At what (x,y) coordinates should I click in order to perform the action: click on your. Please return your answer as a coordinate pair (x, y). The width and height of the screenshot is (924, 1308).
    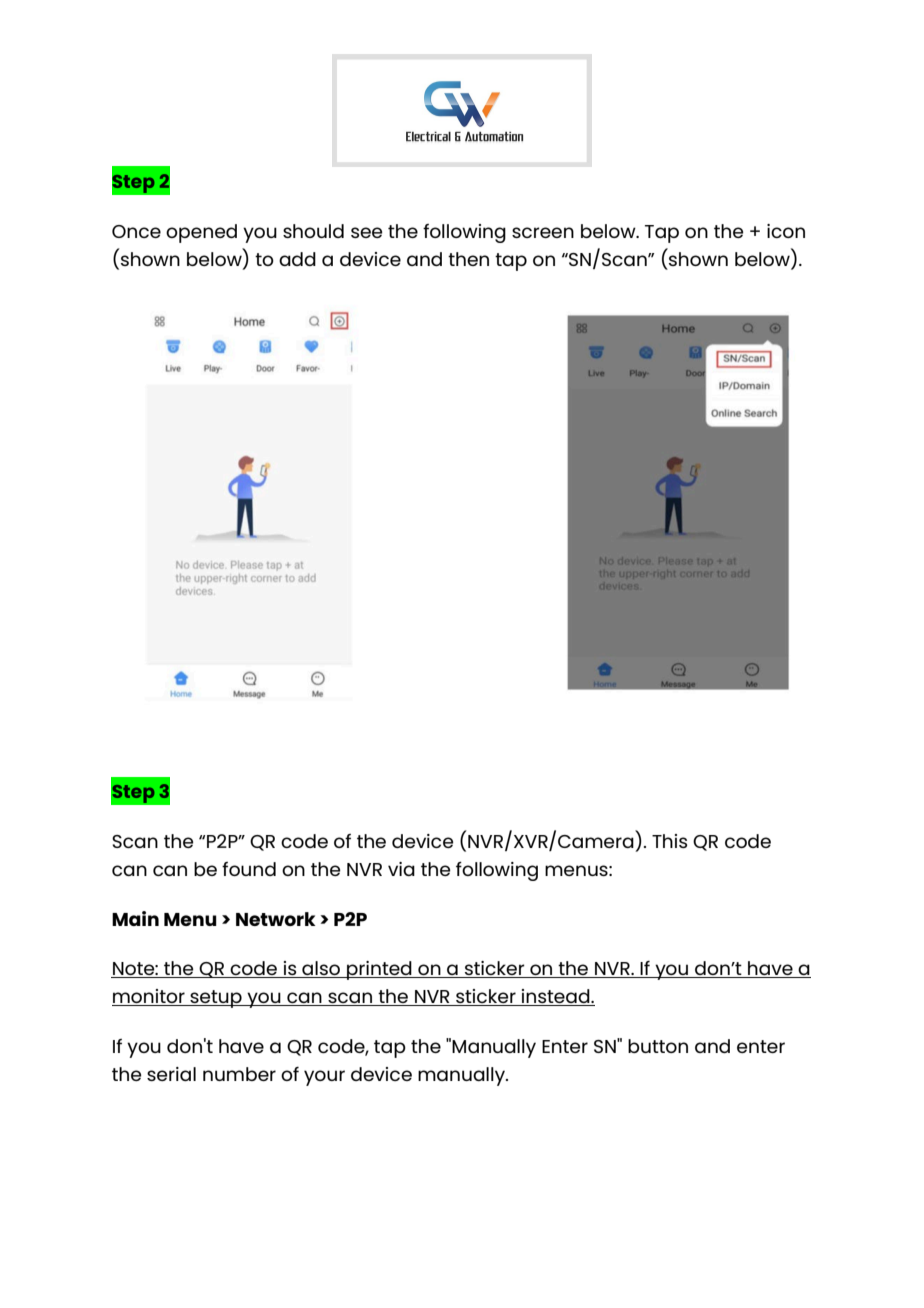
    Looking at the image, I should click on (324, 1078).
